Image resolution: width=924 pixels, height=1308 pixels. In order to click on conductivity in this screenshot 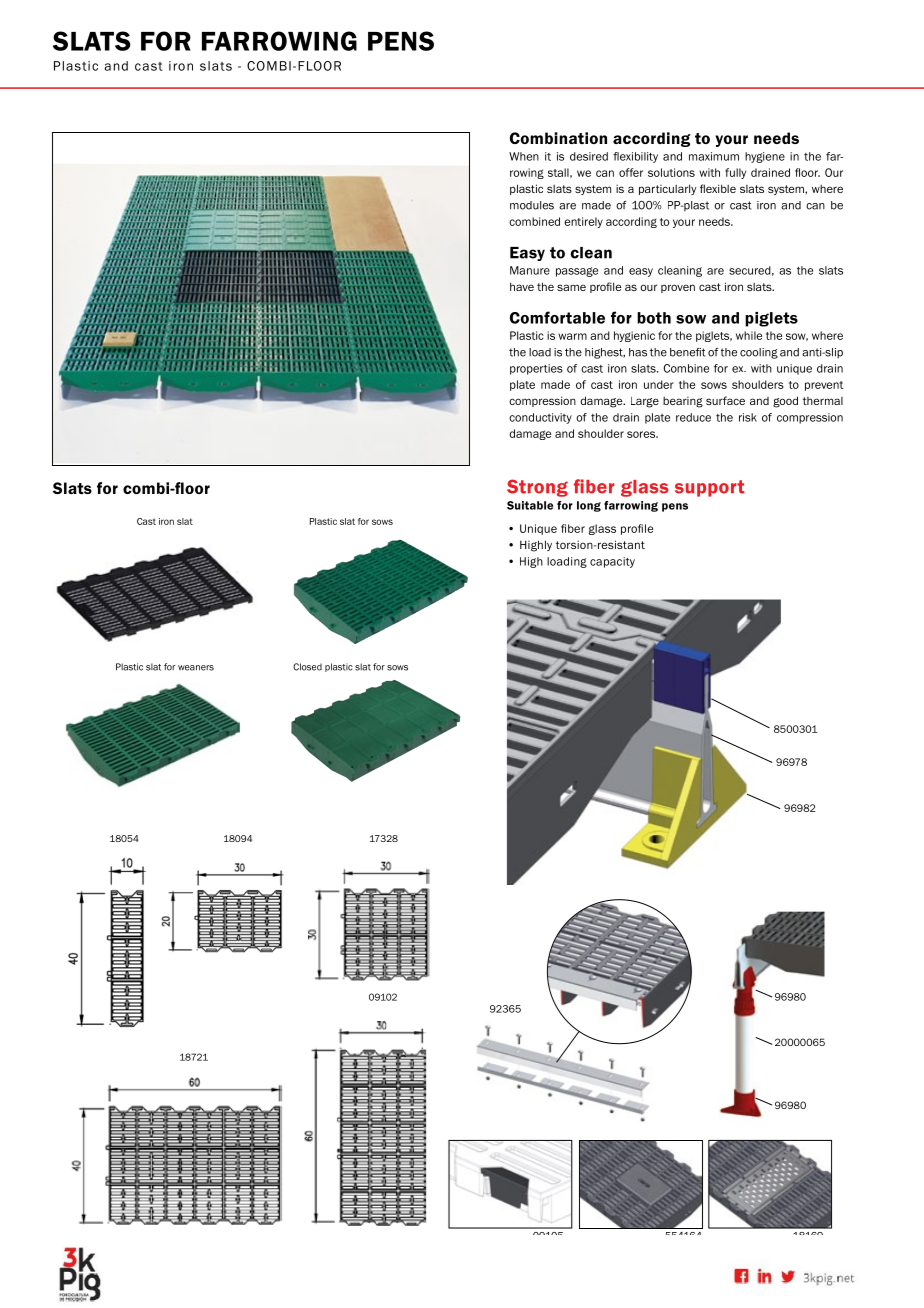, I will do `click(540, 418)`.
